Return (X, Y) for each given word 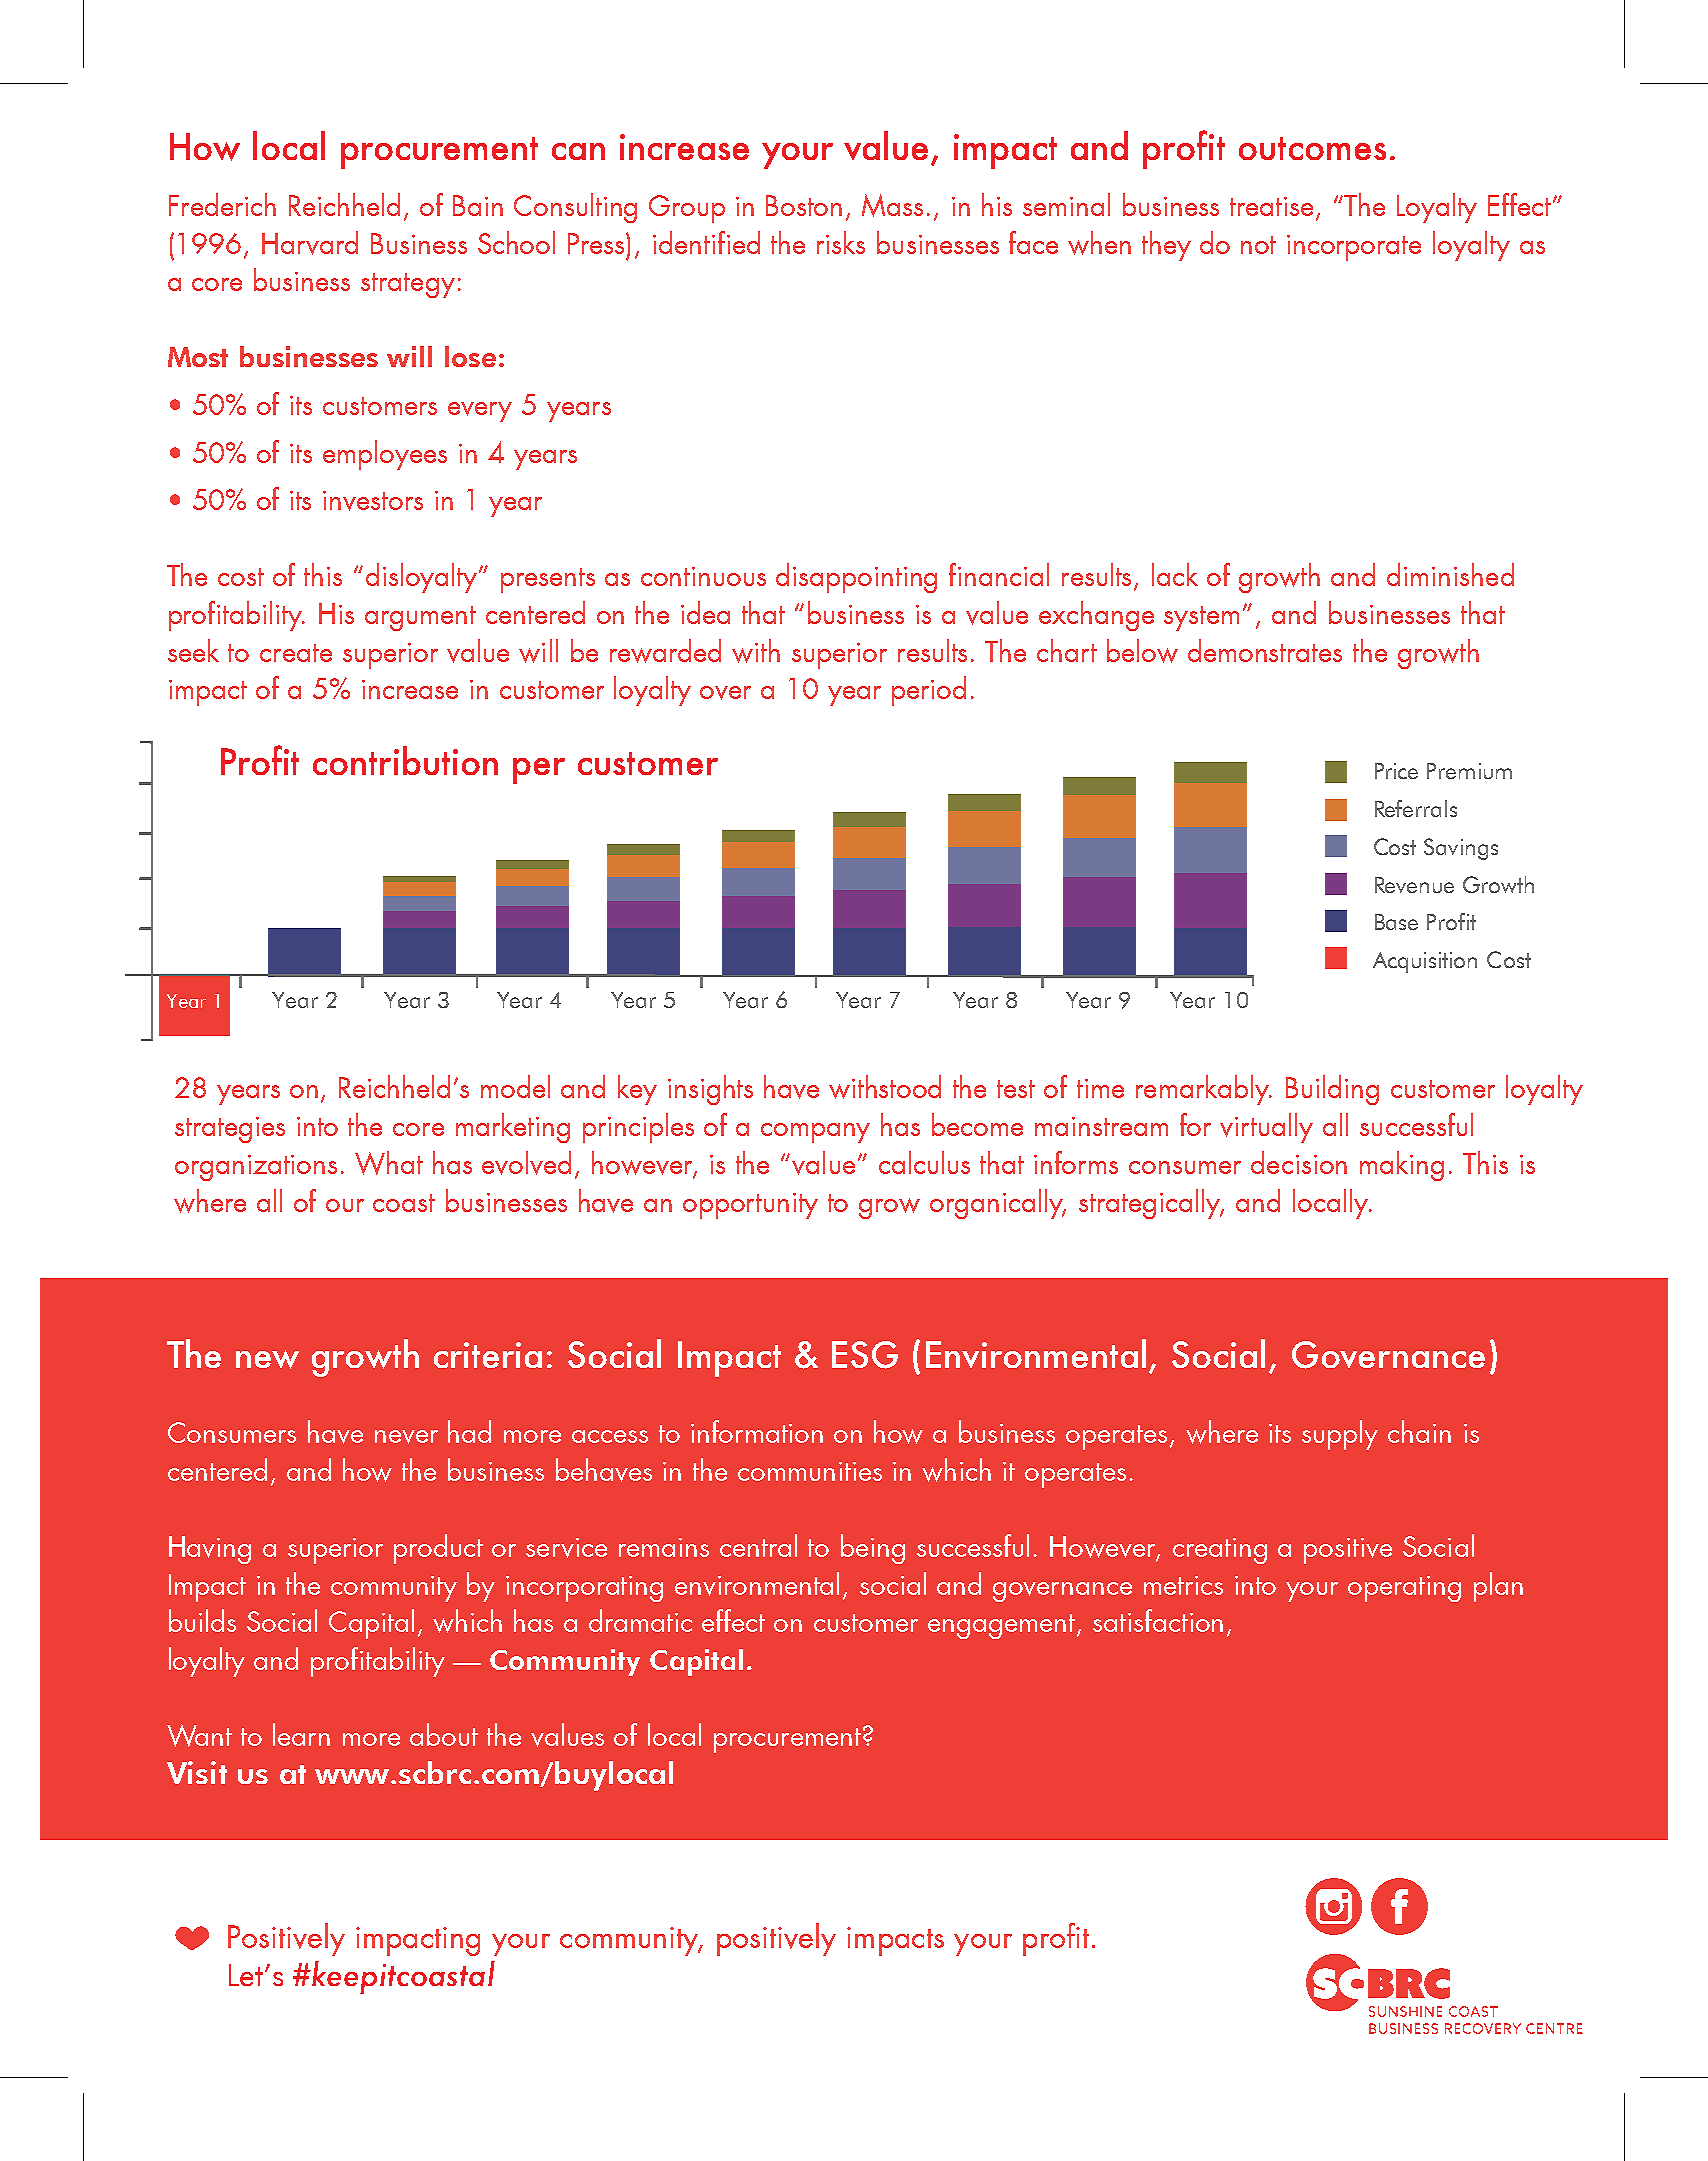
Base (1396, 922)
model (515, 1086)
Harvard (310, 243)
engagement (1003, 1626)
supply (1340, 1435)
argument (420, 618)
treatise (1273, 208)
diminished (1450, 574)
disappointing (856, 578)
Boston (804, 205)
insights (710, 1090)
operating (1404, 1589)
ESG (865, 1355)
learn (301, 1734)
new (267, 1359)
